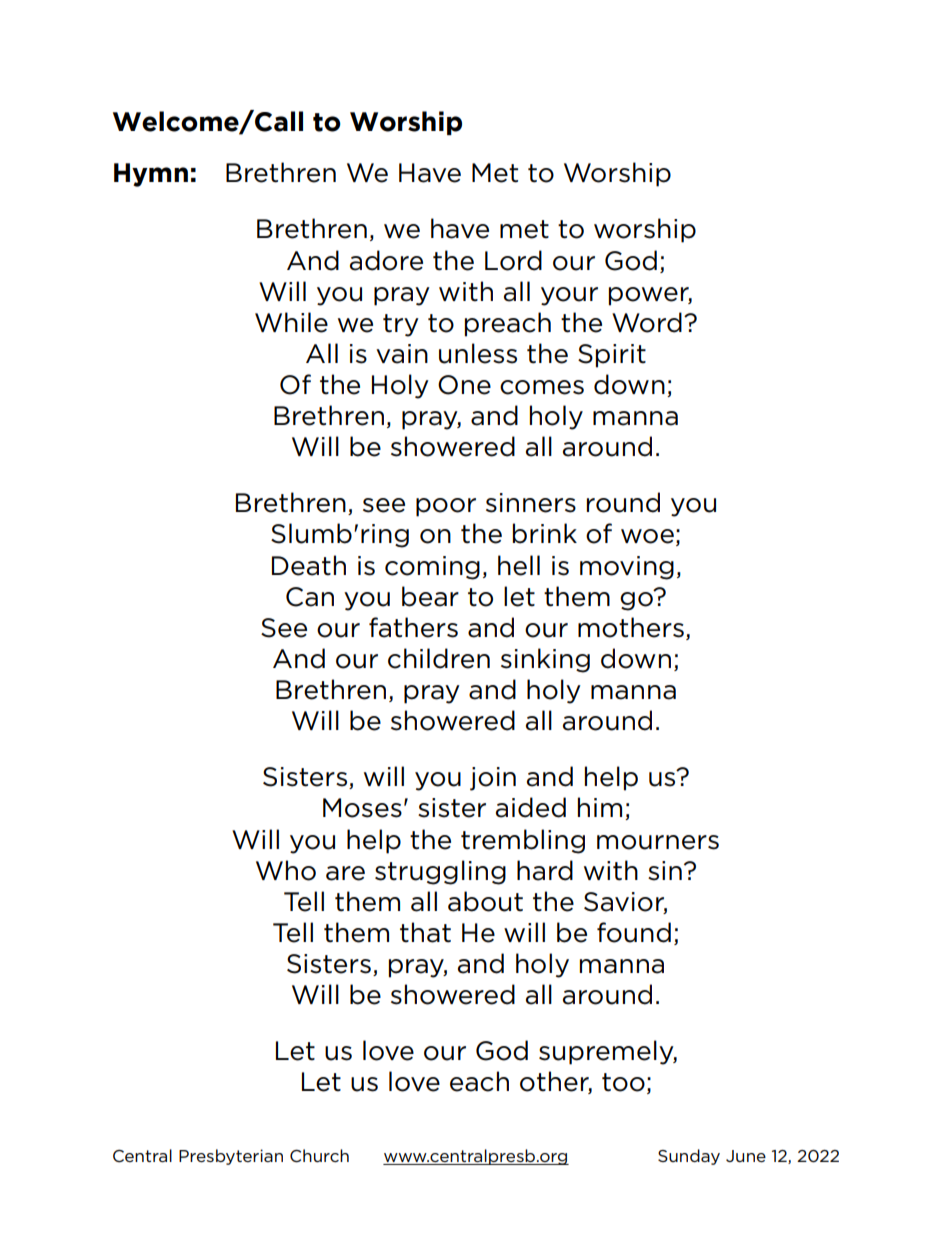  I want to click on adore, so click(386, 260).
